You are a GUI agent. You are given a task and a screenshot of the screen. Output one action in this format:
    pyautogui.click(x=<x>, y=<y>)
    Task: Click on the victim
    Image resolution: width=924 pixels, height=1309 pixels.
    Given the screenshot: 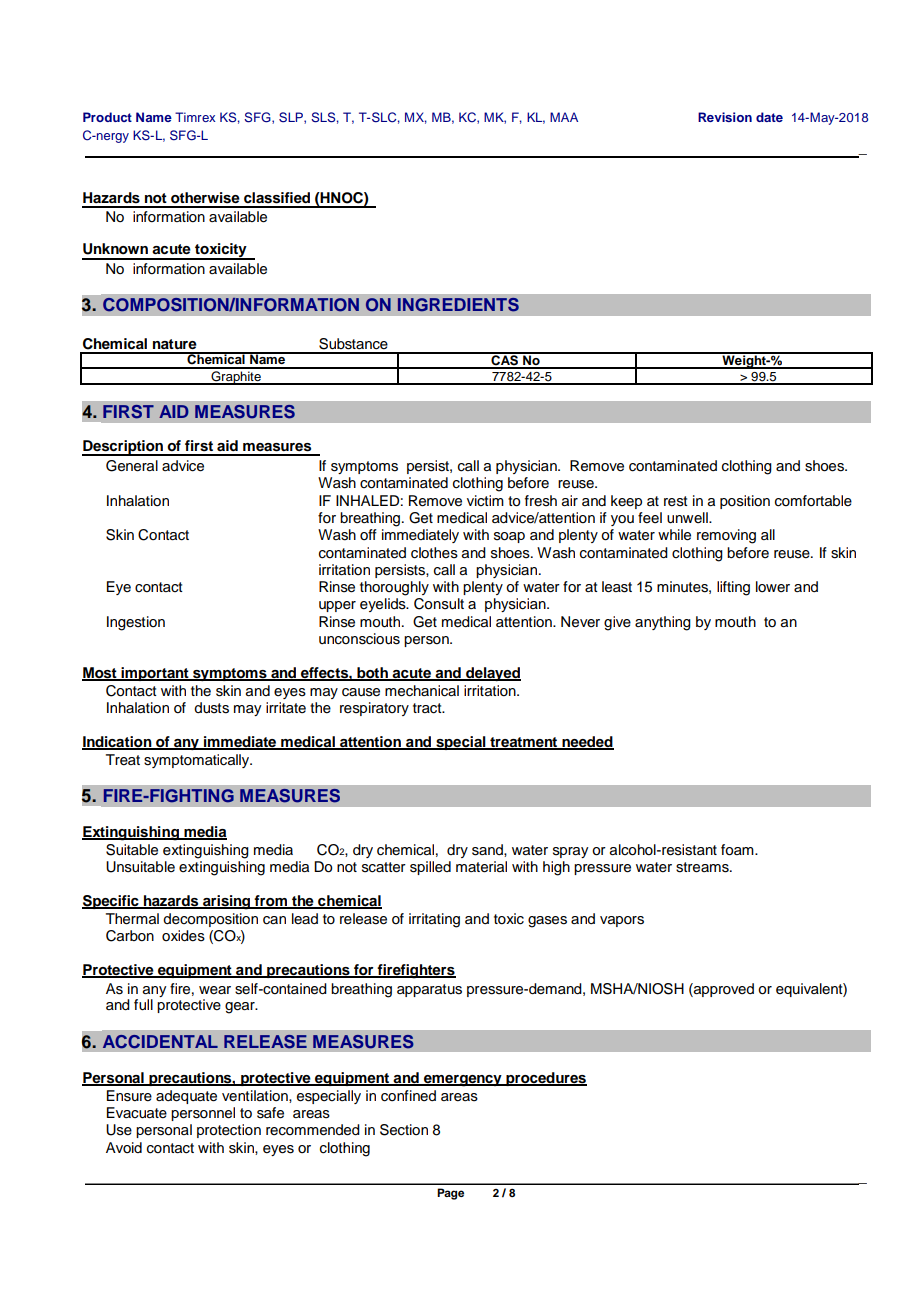 What is the action you would take?
    pyautogui.click(x=485, y=500)
